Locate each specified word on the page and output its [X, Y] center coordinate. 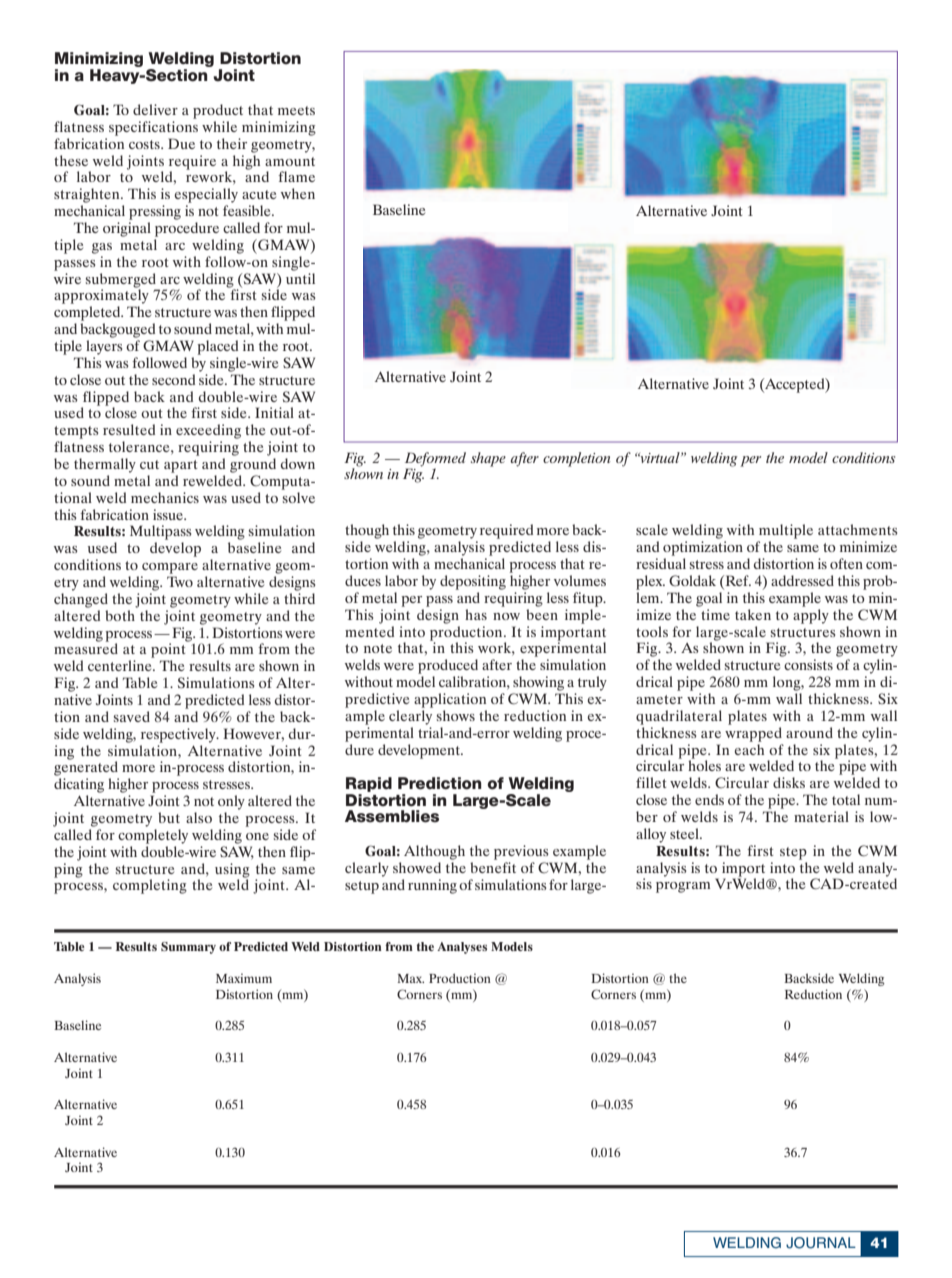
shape [488, 459]
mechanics [165, 497]
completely [153, 836]
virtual [660, 457]
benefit [493, 867]
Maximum [244, 978]
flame [296, 176]
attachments [858, 529]
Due [181, 143]
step [793, 853]
